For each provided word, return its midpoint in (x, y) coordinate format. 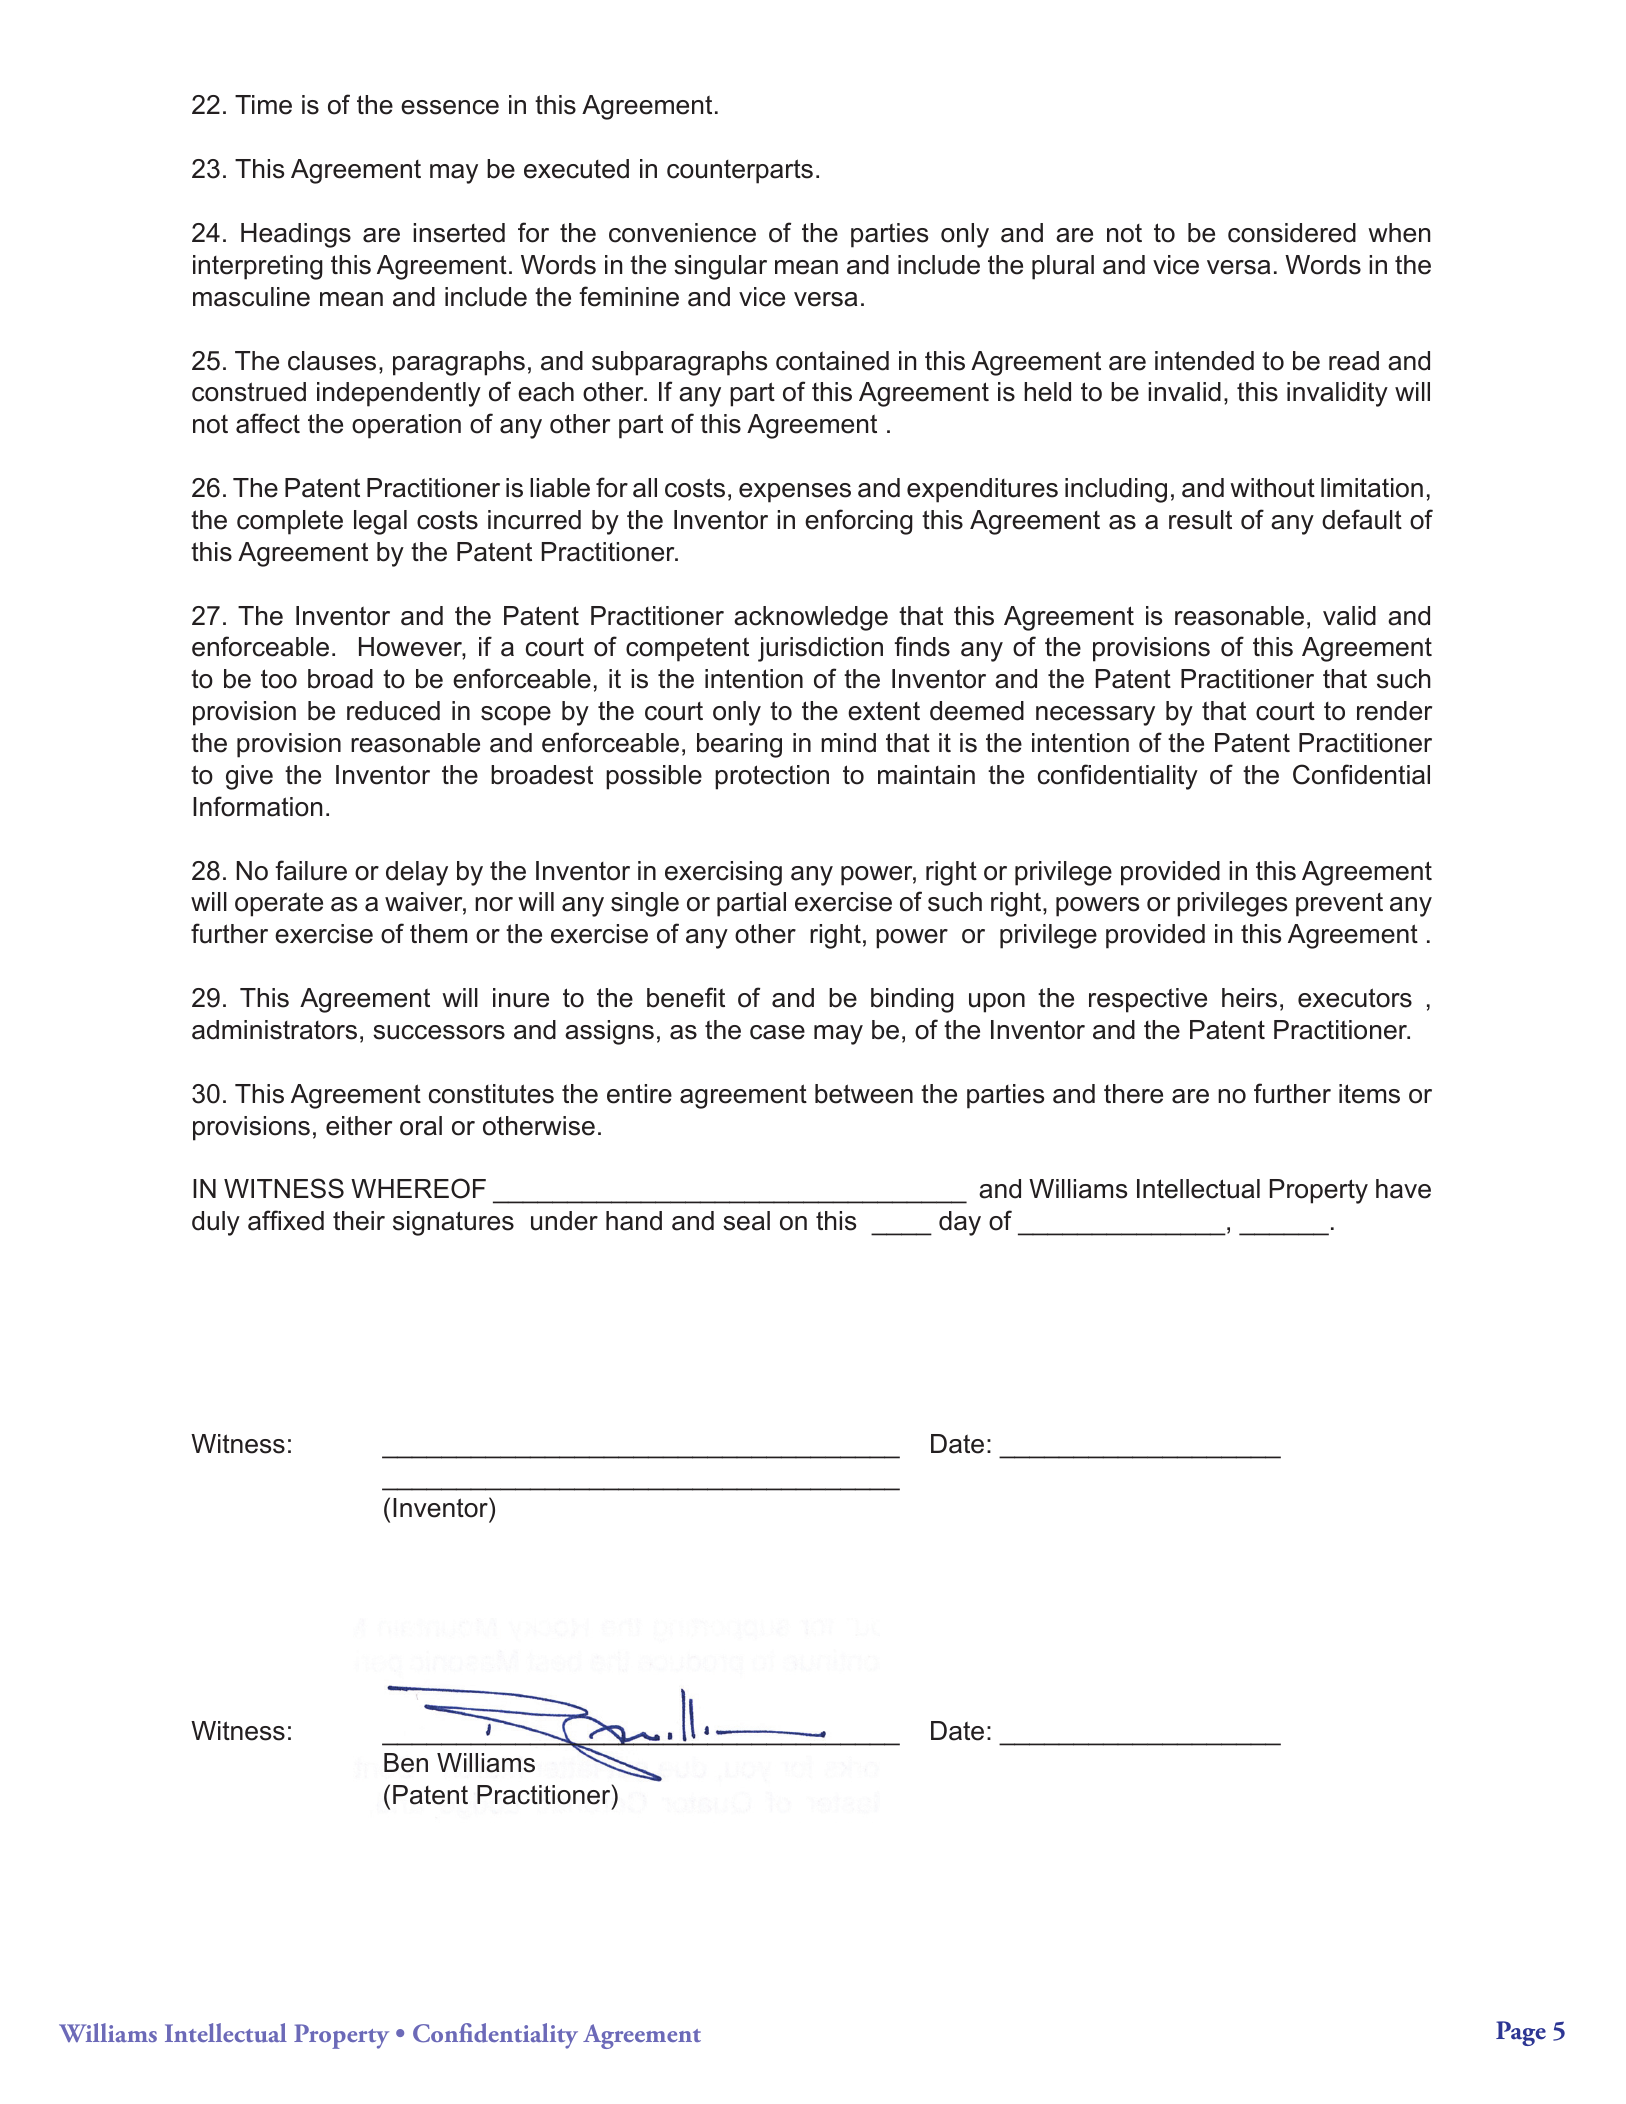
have (1403, 1189)
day (960, 1223)
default (1362, 519)
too (279, 679)
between (864, 1094)
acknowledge (811, 618)
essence (450, 107)
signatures (453, 1223)
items (1369, 1094)
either (359, 1126)
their (359, 1221)
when (1399, 233)
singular (720, 267)
